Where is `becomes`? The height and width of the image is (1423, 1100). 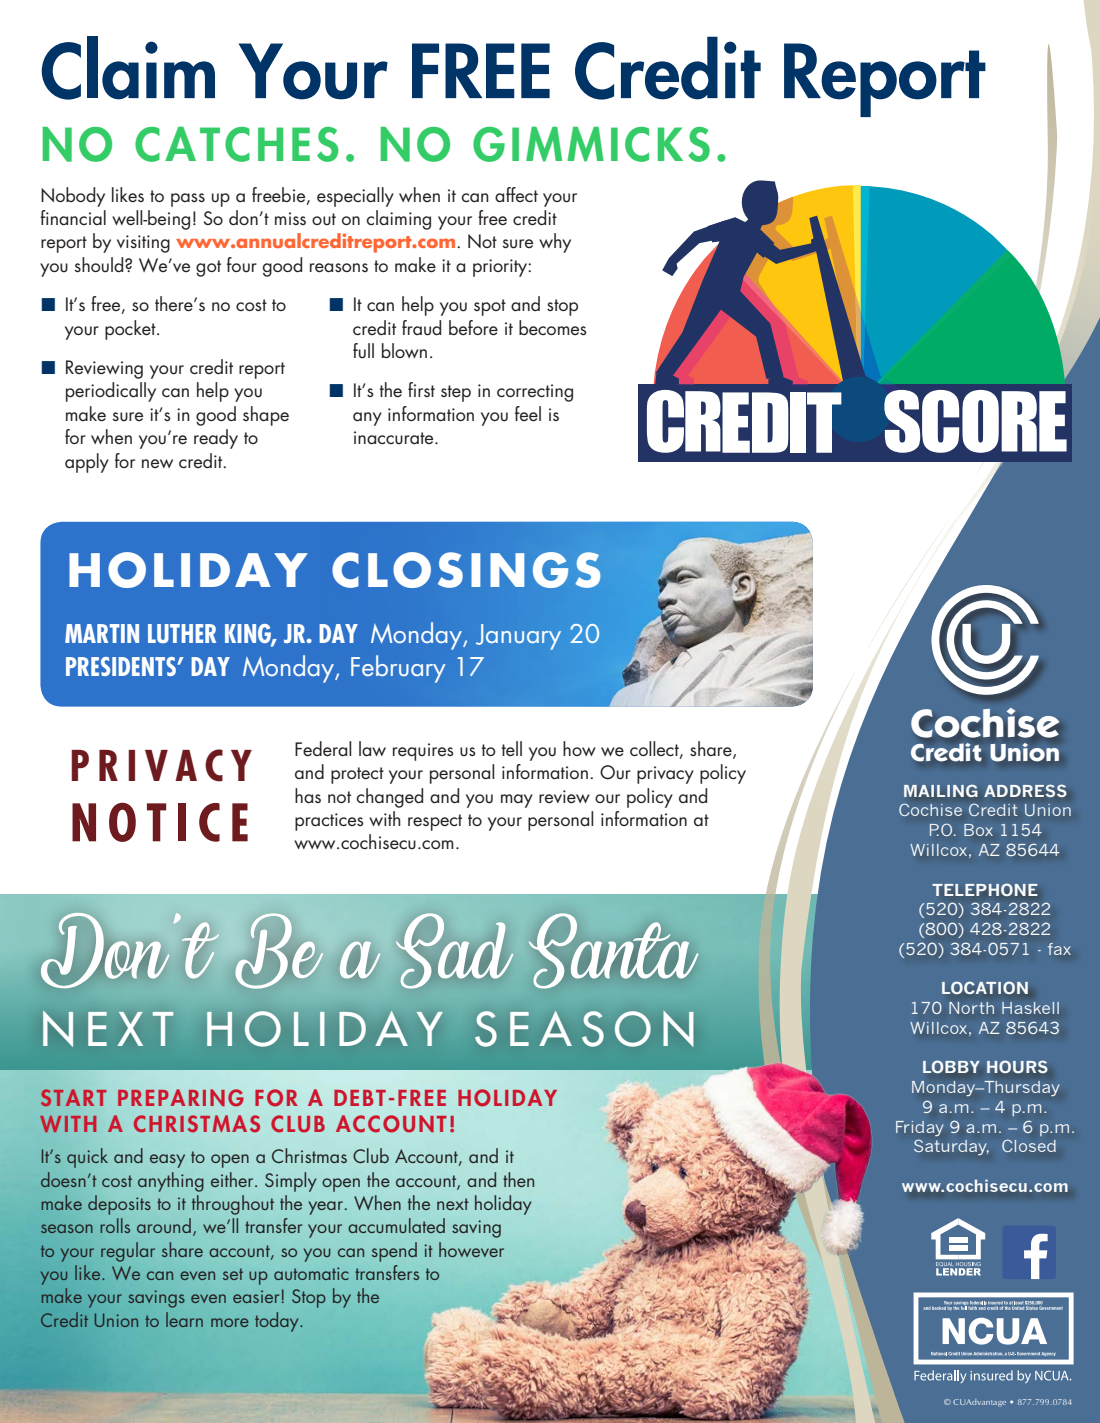
becomes is located at coordinates (553, 328).
